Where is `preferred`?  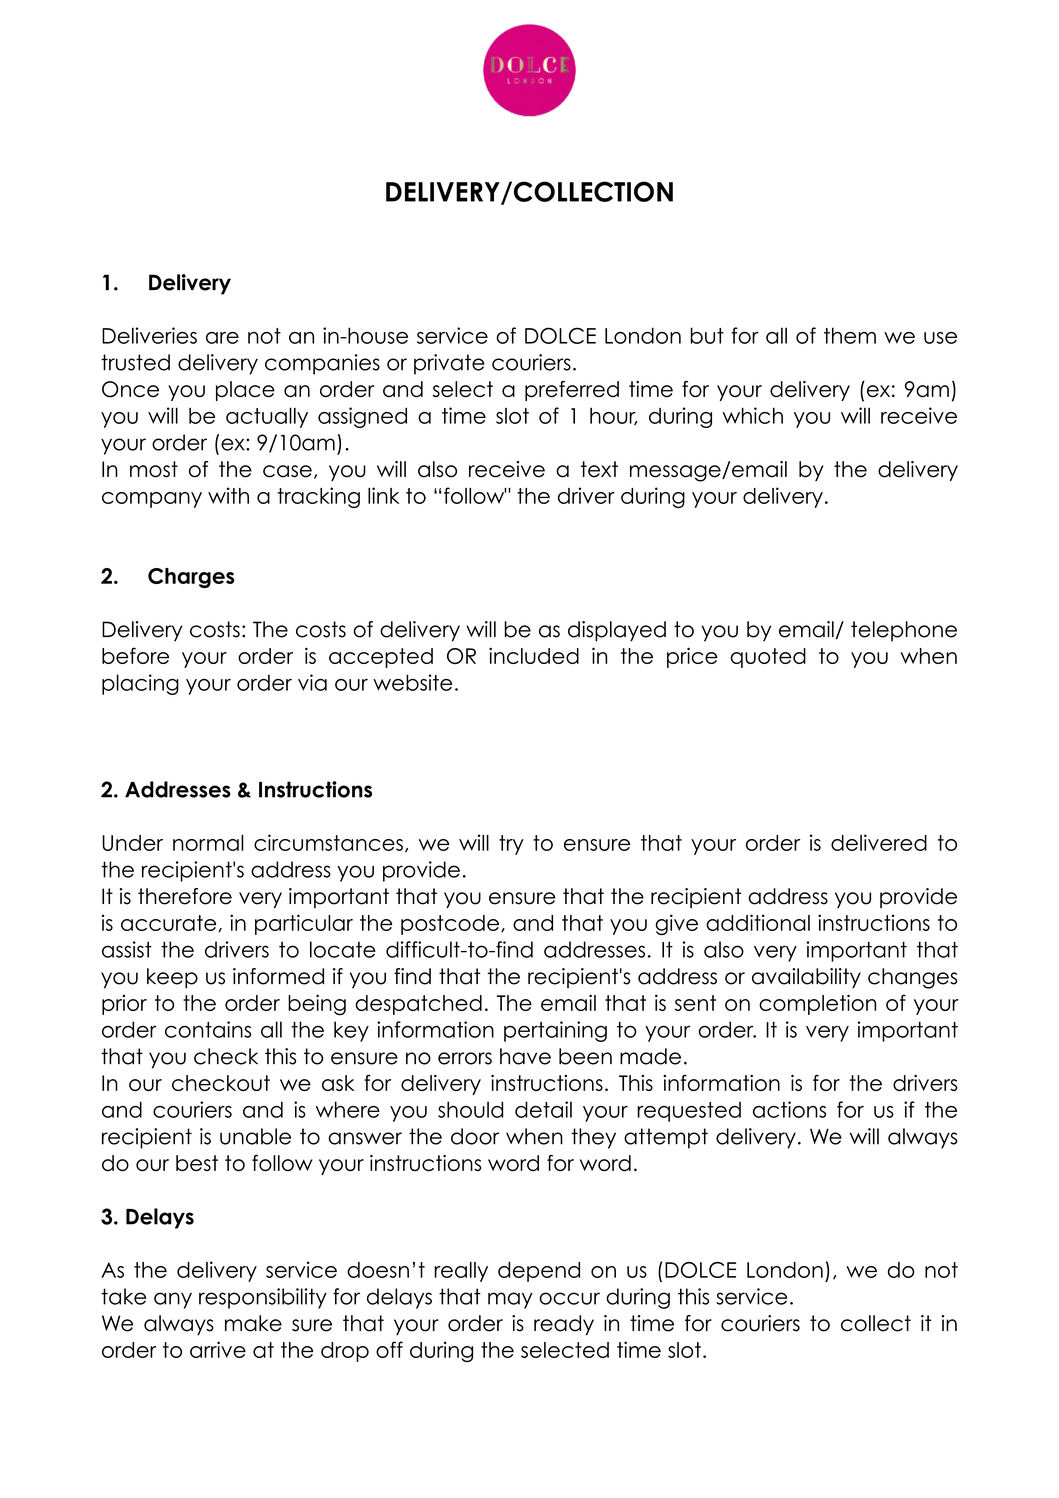
preferred is located at coordinates (572, 391).
